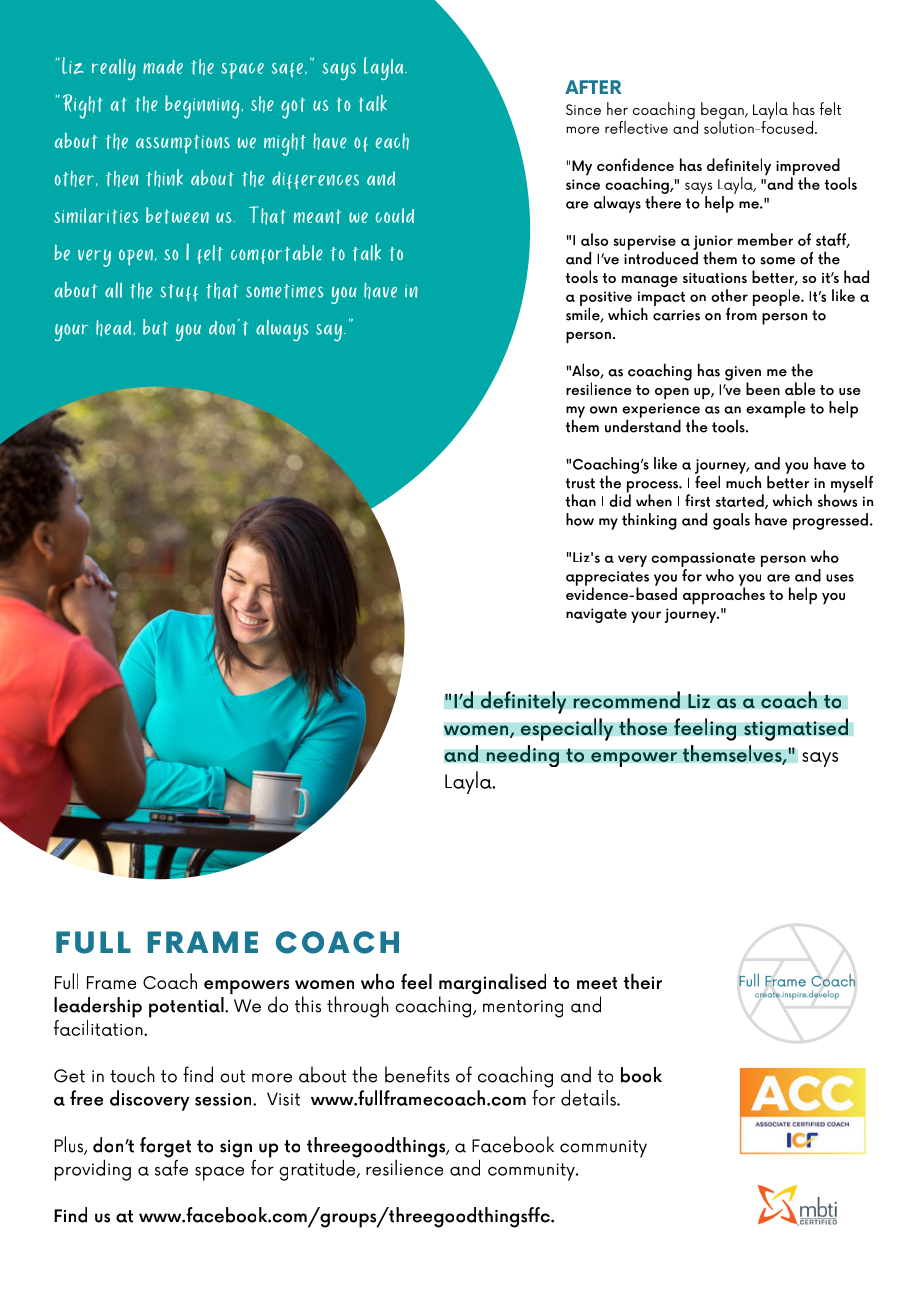 The image size is (924, 1308). What do you see at coordinates (187, 1007) in the screenshot?
I see `potential` at bounding box center [187, 1007].
